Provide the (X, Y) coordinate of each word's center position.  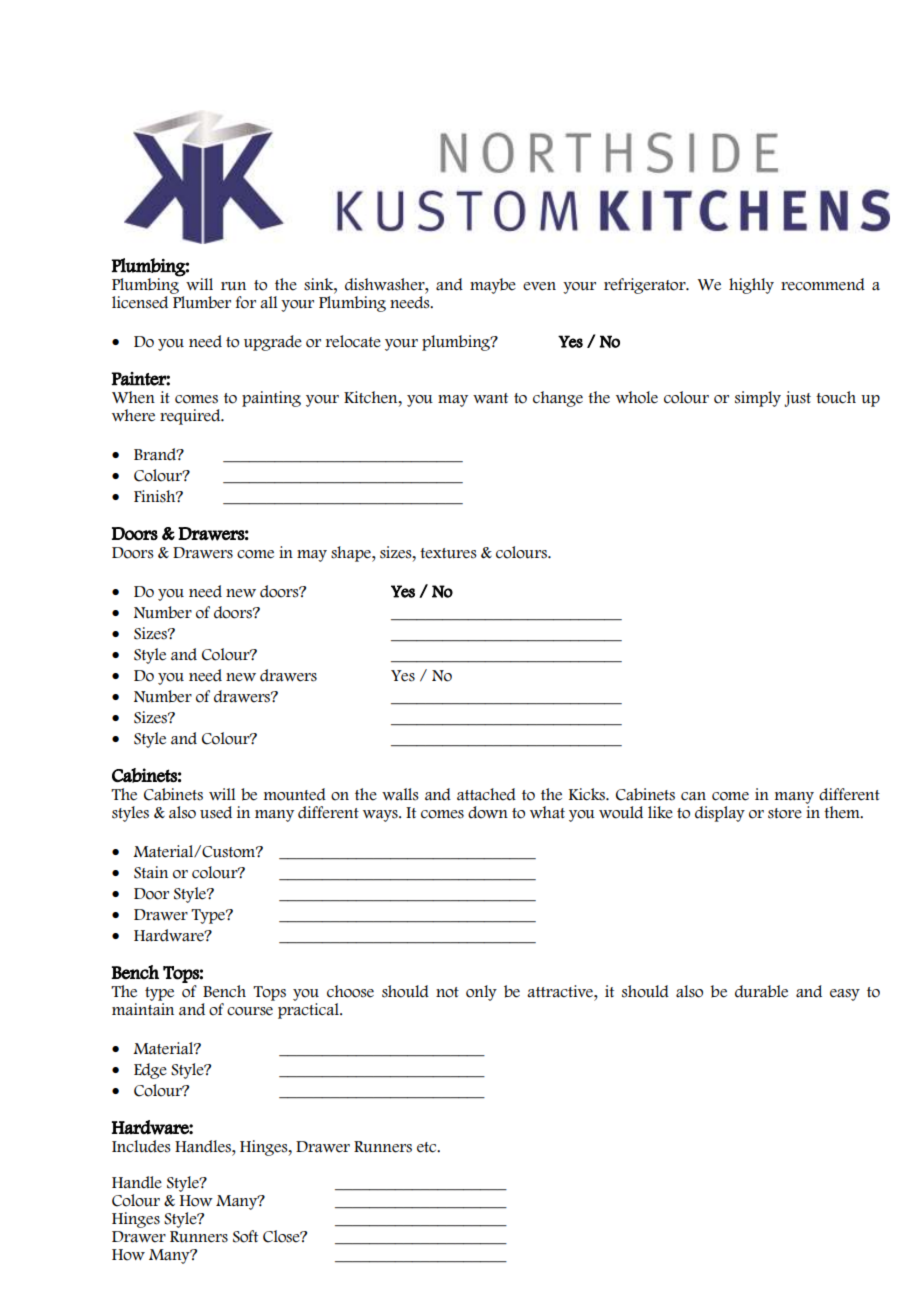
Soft (245, 1236)
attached (486, 794)
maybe (493, 286)
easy (845, 995)
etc (428, 1147)
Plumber (202, 302)
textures (448, 553)
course (250, 1011)
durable (761, 991)
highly (751, 286)
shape (352, 554)
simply (758, 399)
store (785, 813)
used (216, 812)
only (481, 993)
